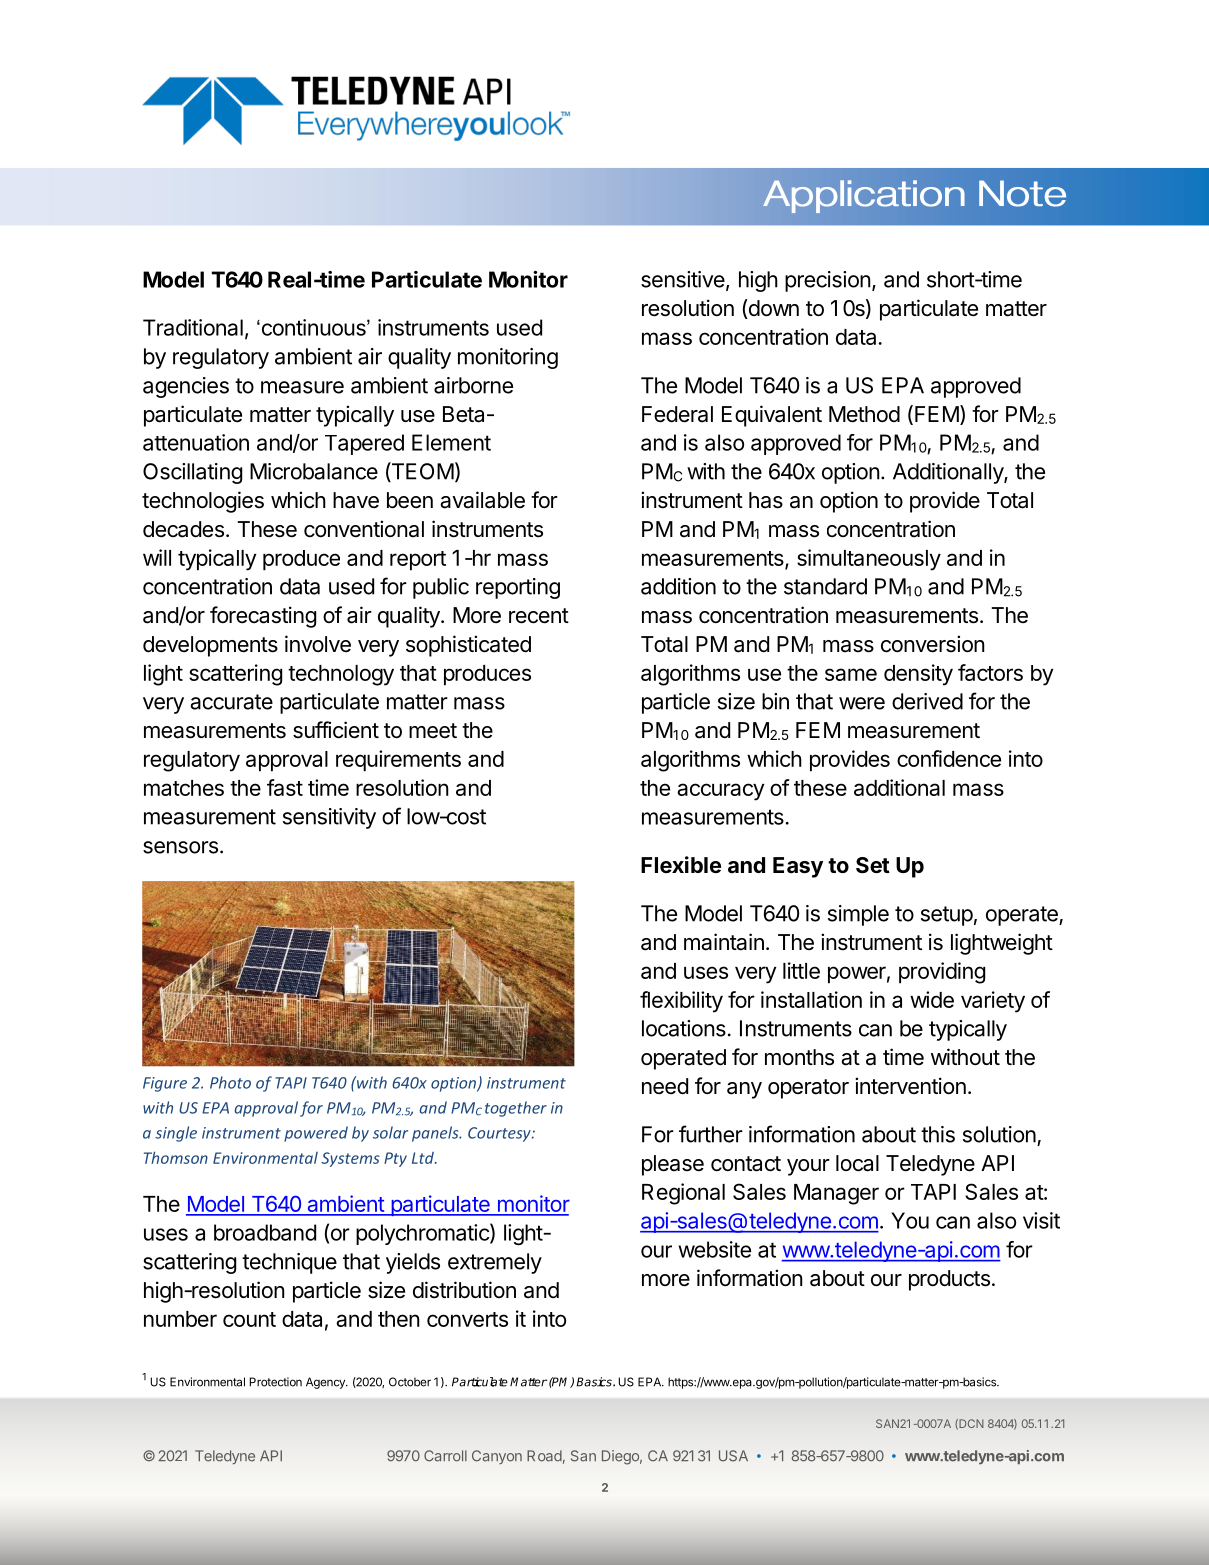 The image size is (1209, 1565). I want to click on sensitive, so click(683, 279).
